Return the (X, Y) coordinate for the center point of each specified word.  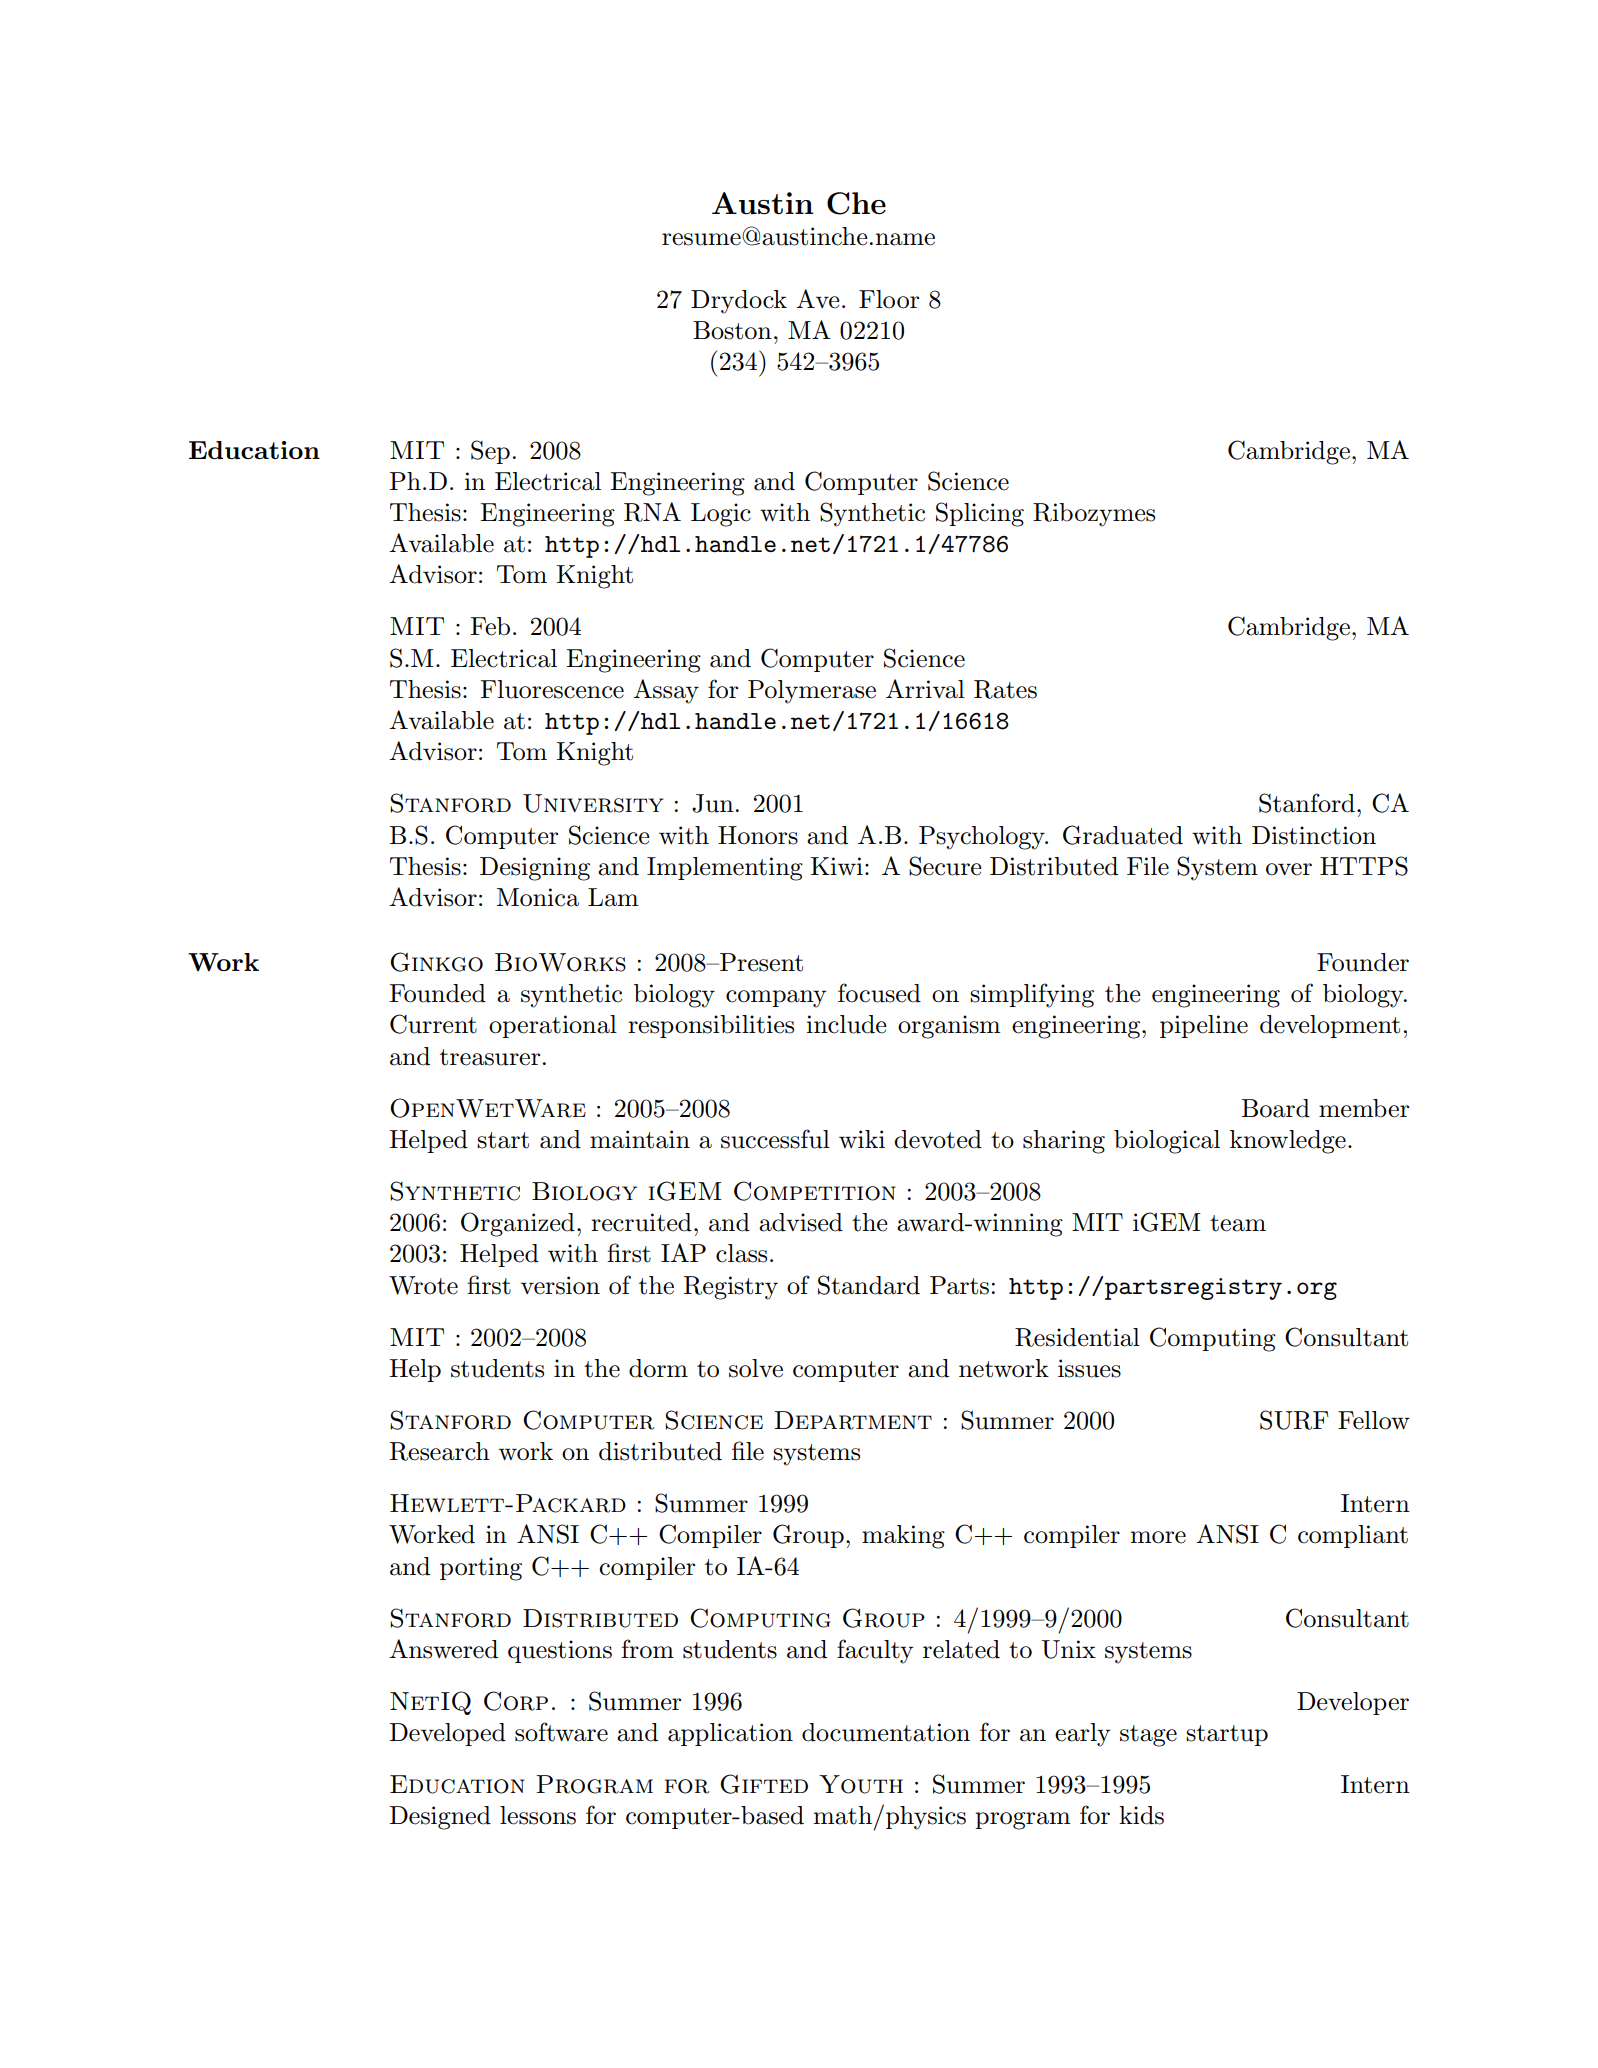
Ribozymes (1094, 515)
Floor (889, 299)
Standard (869, 1285)
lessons (538, 1815)
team (1238, 1223)
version (560, 1285)
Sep (490, 452)
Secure (945, 866)
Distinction (1314, 835)
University (593, 803)
